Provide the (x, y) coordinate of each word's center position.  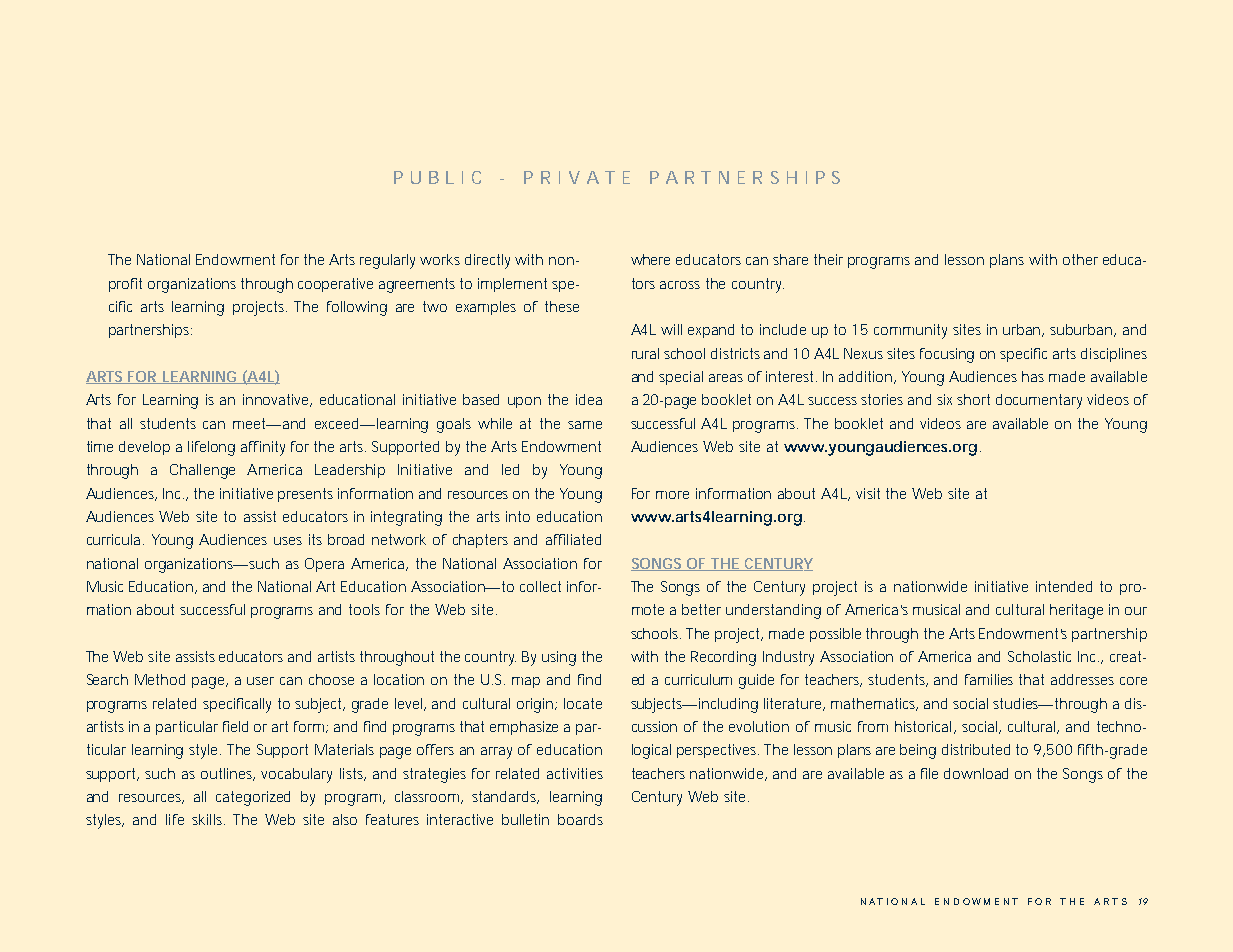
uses (288, 541)
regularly (387, 261)
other (1080, 259)
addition (867, 377)
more (672, 495)
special (681, 378)
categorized (253, 798)
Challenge (202, 471)
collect (540, 586)
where (650, 259)
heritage (1076, 611)
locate (583, 703)
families (989, 679)
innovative (277, 400)
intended (1064, 586)
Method (160, 679)
